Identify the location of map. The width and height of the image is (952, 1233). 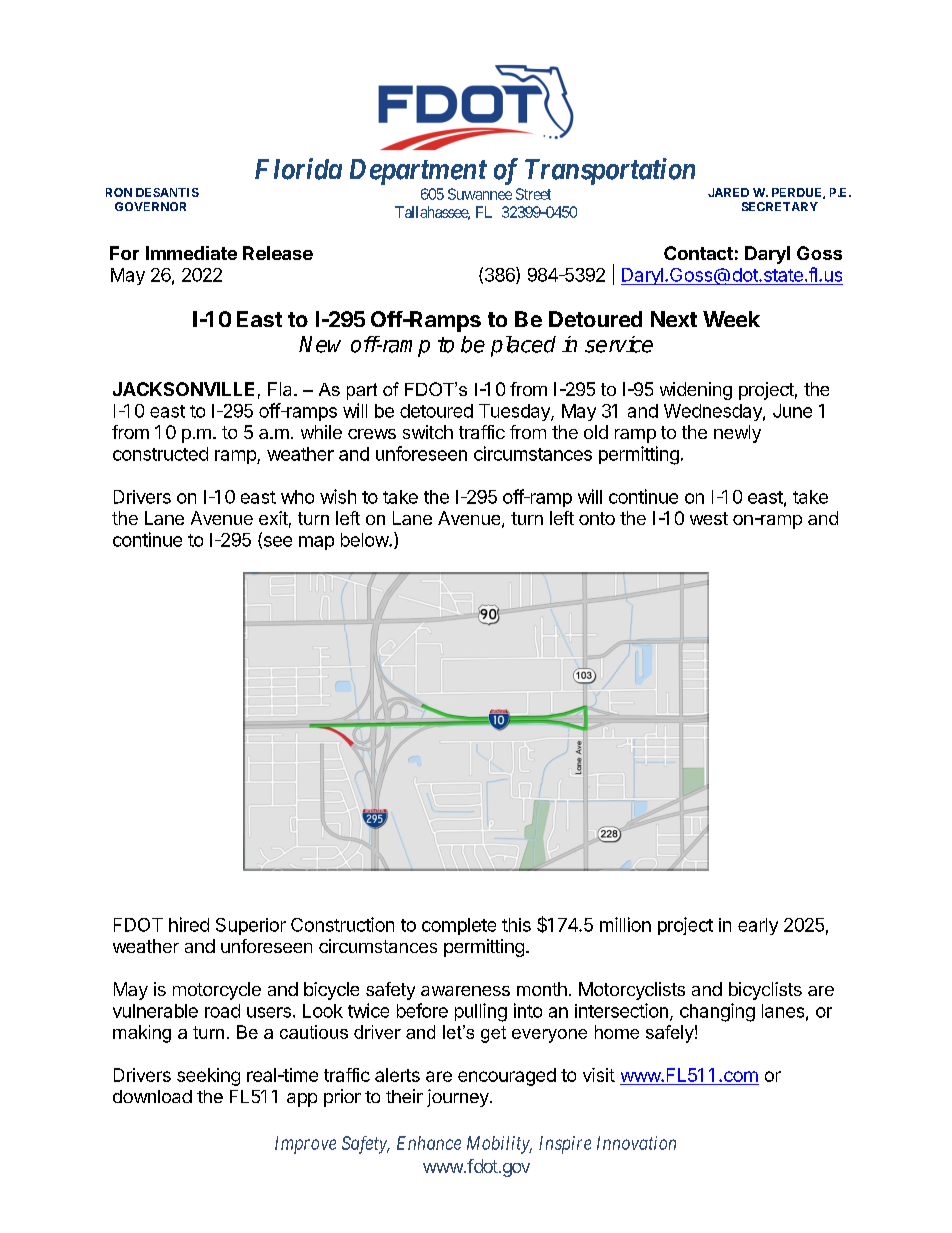
(316, 543).
